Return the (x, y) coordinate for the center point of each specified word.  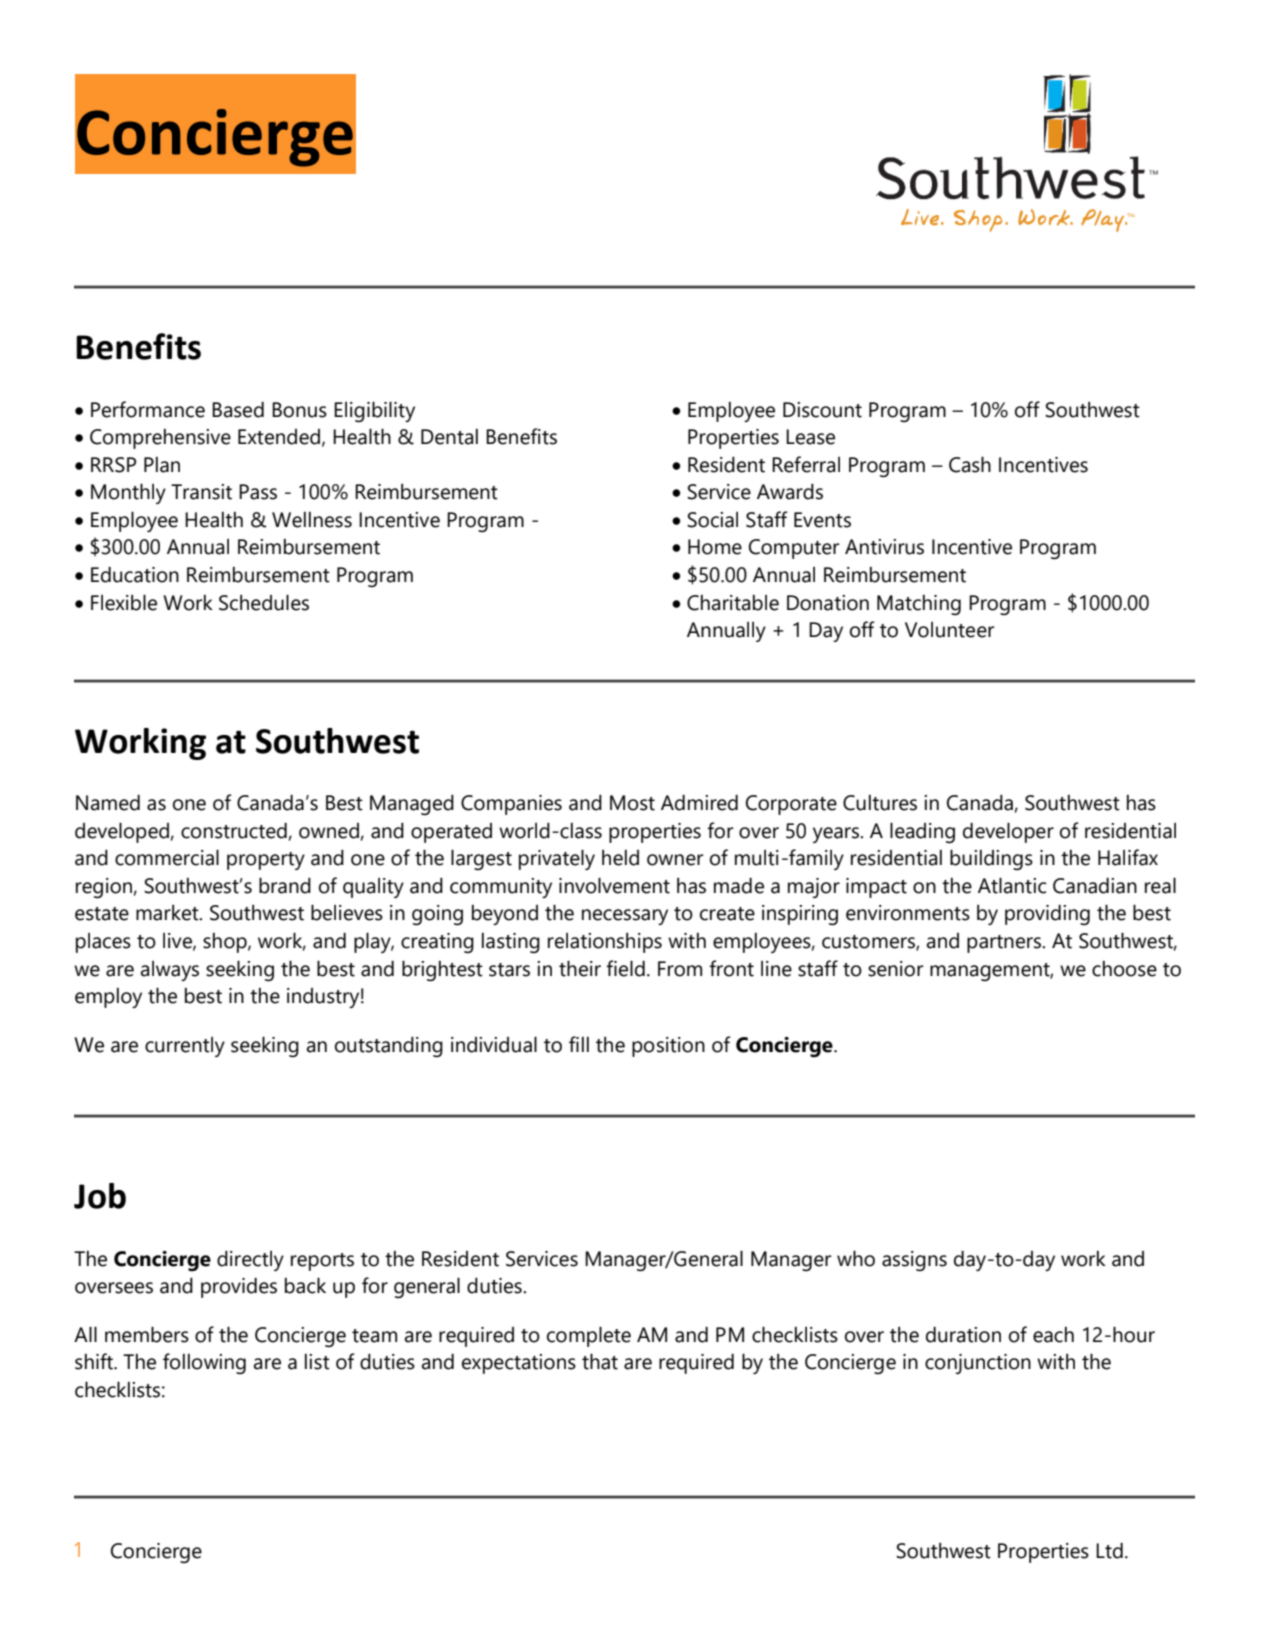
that (600, 1361)
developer (1008, 832)
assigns (914, 1261)
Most (632, 803)
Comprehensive (160, 439)
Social (712, 520)
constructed (234, 831)
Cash (970, 464)
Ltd (1109, 1551)
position (668, 1047)
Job (100, 1196)
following (204, 1363)
